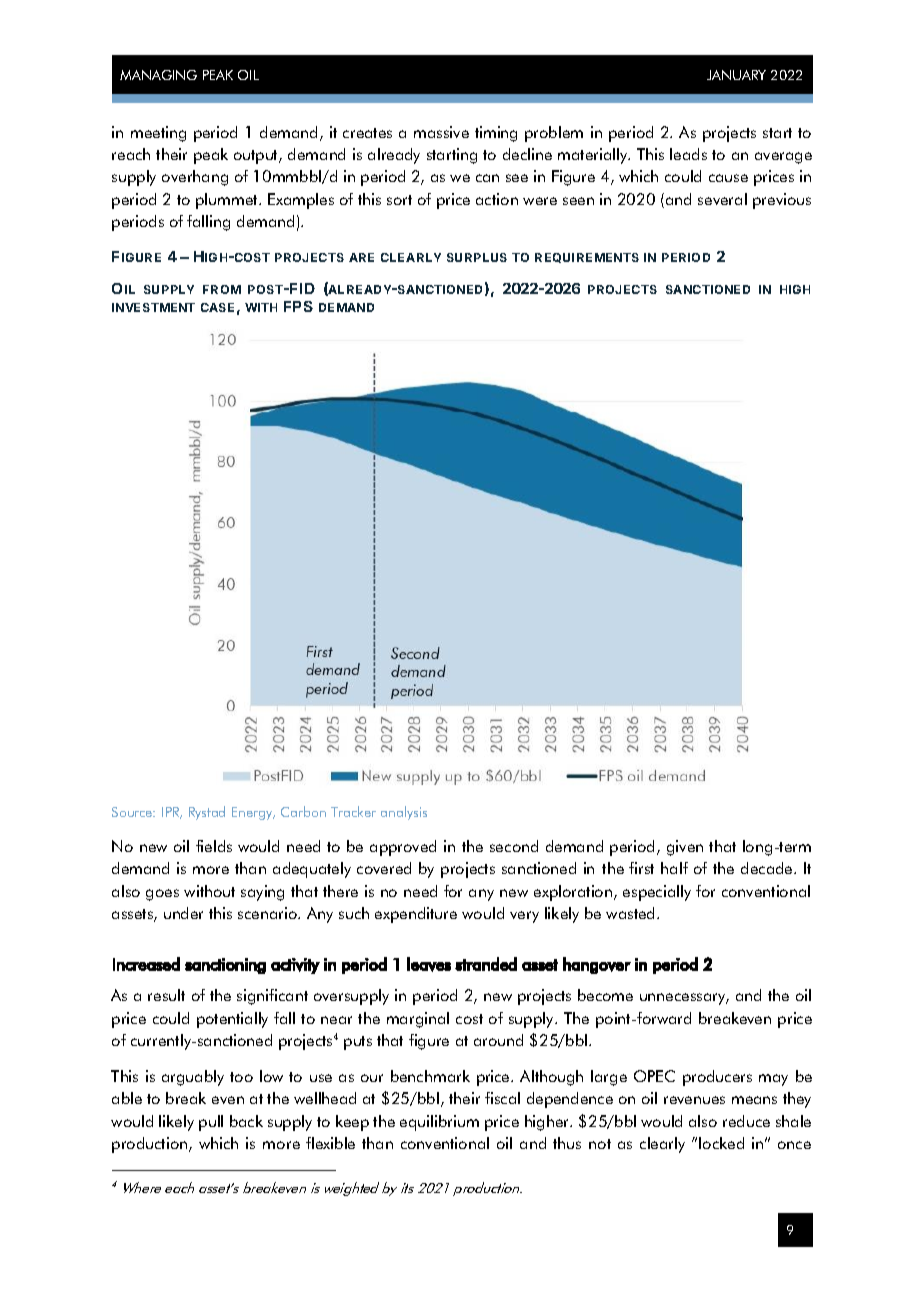 The height and width of the document is (1308, 924). Describe the element at coordinates (211, 1123) in the document. I see `pull` at that location.
